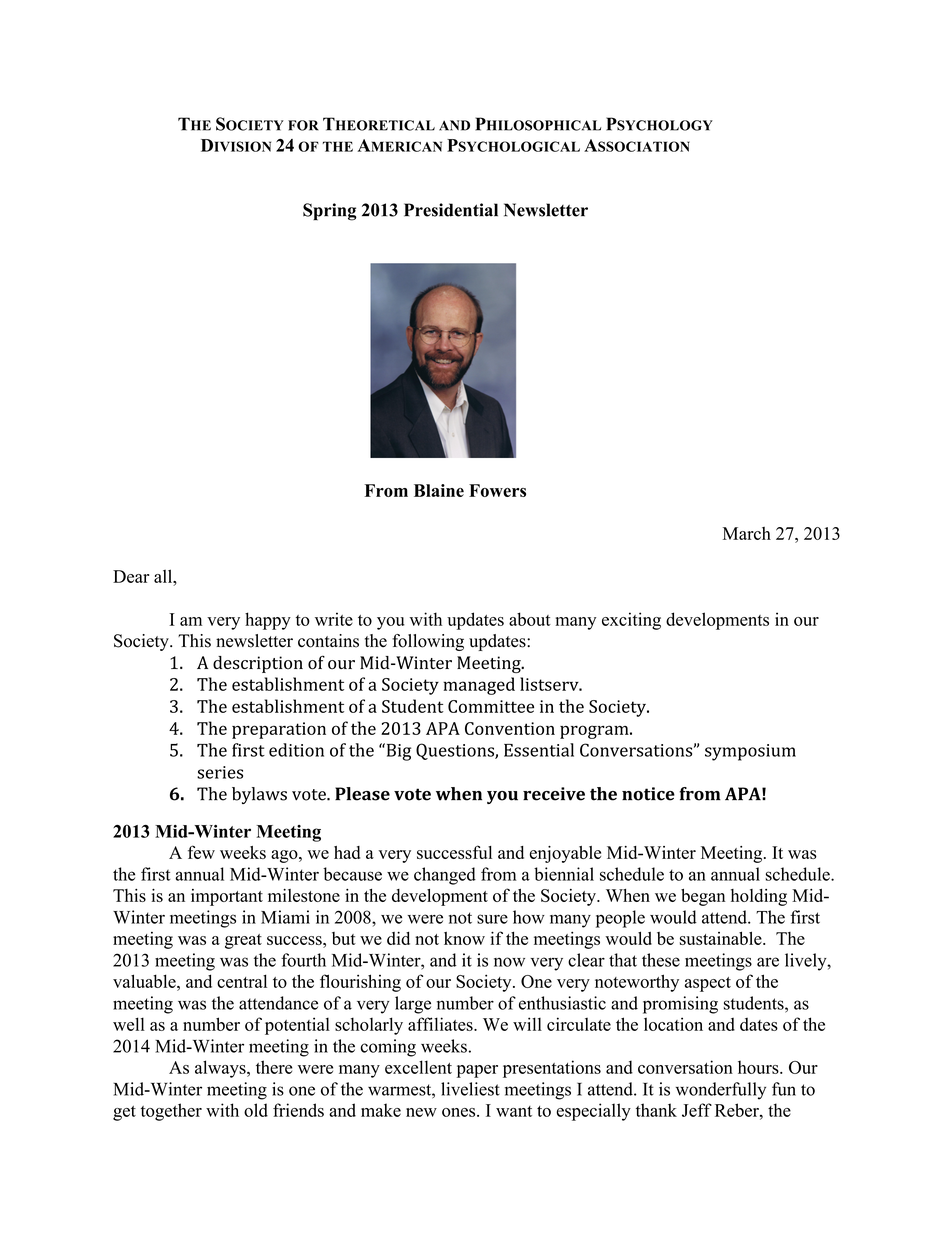  Describe the element at coordinates (221, 1069) in the screenshot. I see `always` at that location.
